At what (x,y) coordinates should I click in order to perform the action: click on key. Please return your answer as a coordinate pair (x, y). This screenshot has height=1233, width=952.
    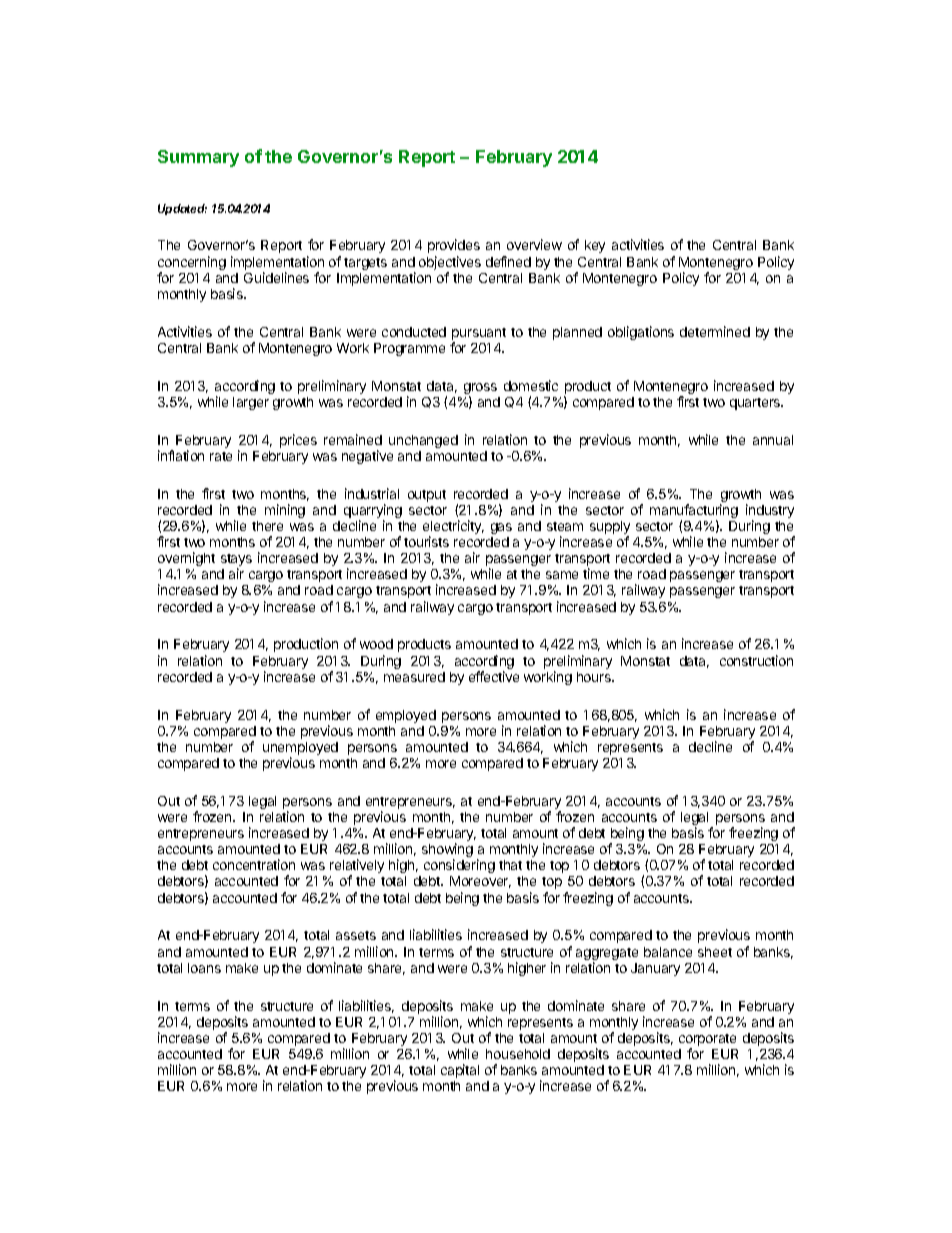
    Looking at the image, I should click on (595, 246).
